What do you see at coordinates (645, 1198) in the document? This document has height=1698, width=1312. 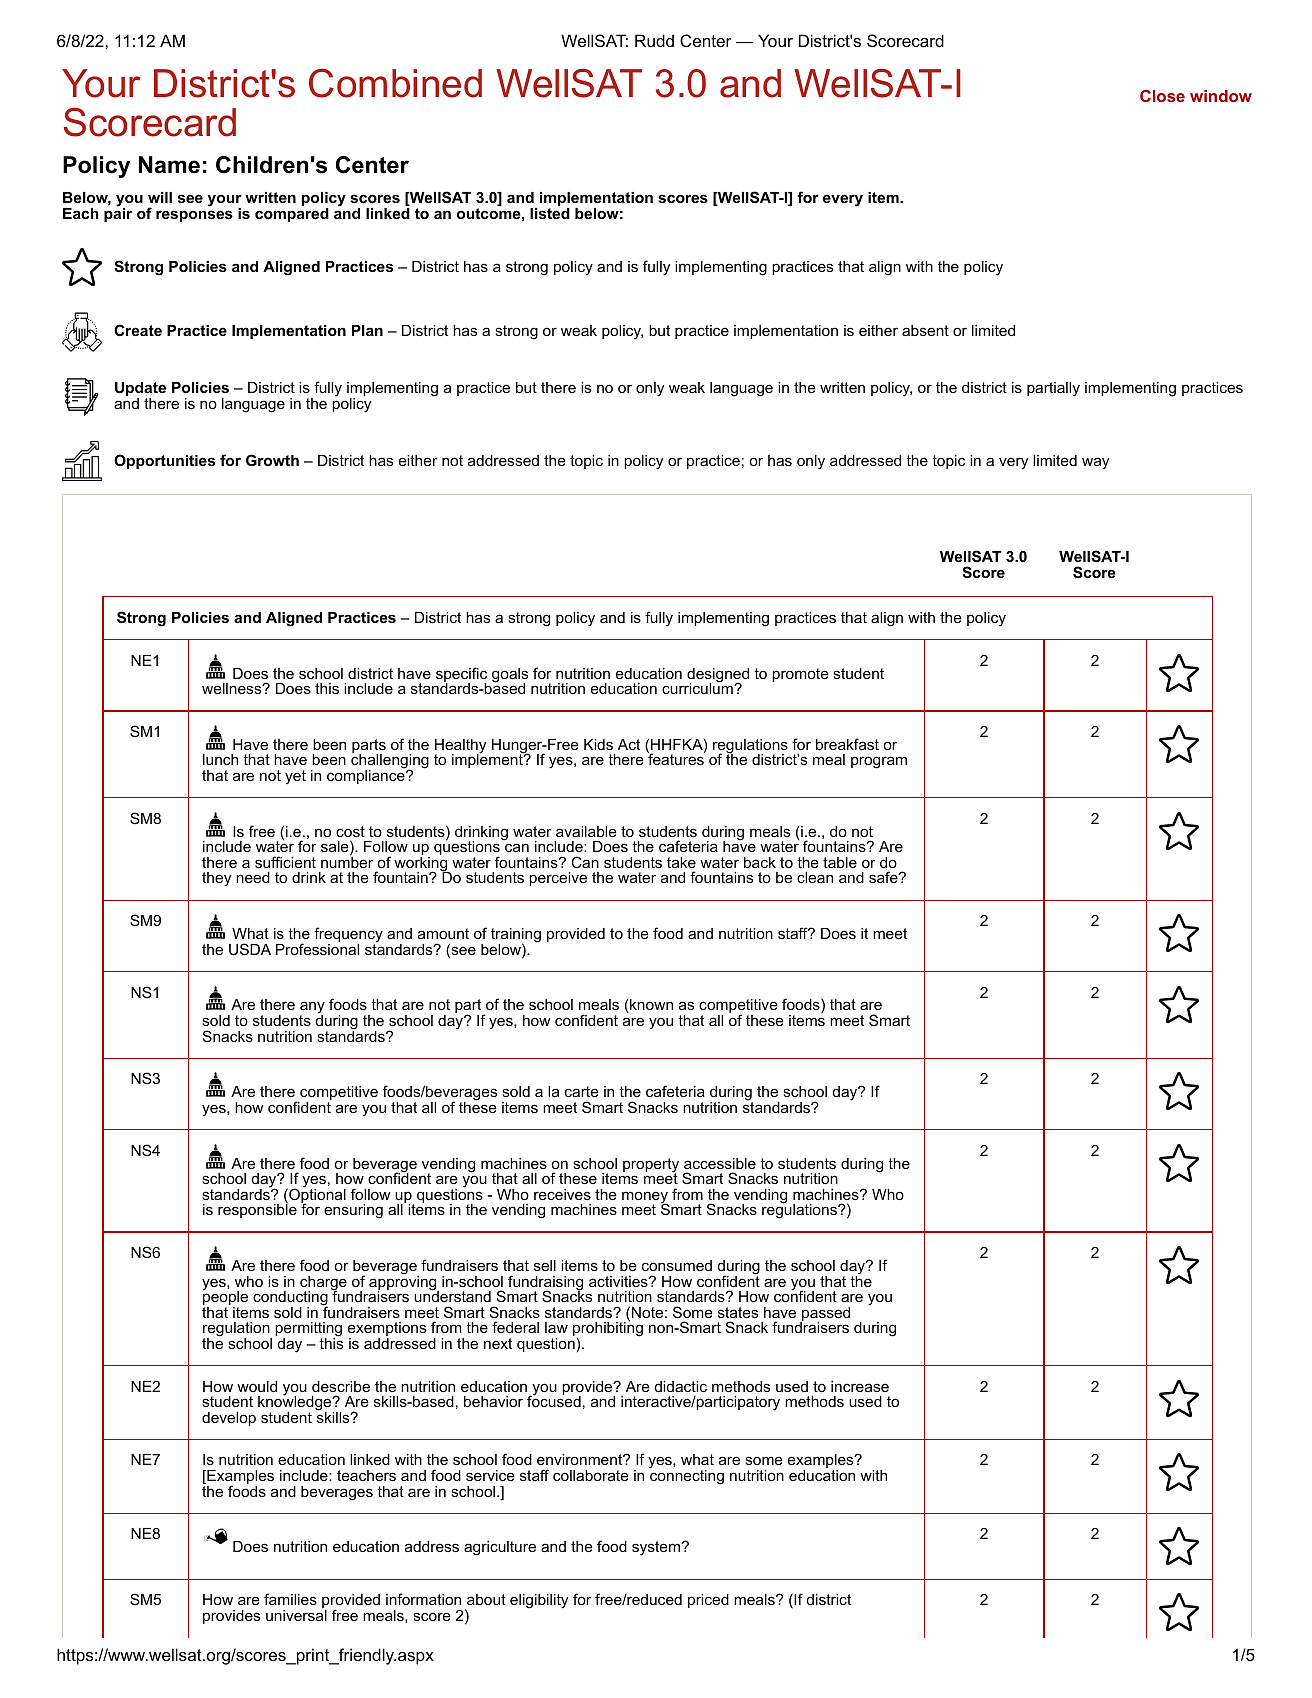 I see `money` at bounding box center [645, 1198].
